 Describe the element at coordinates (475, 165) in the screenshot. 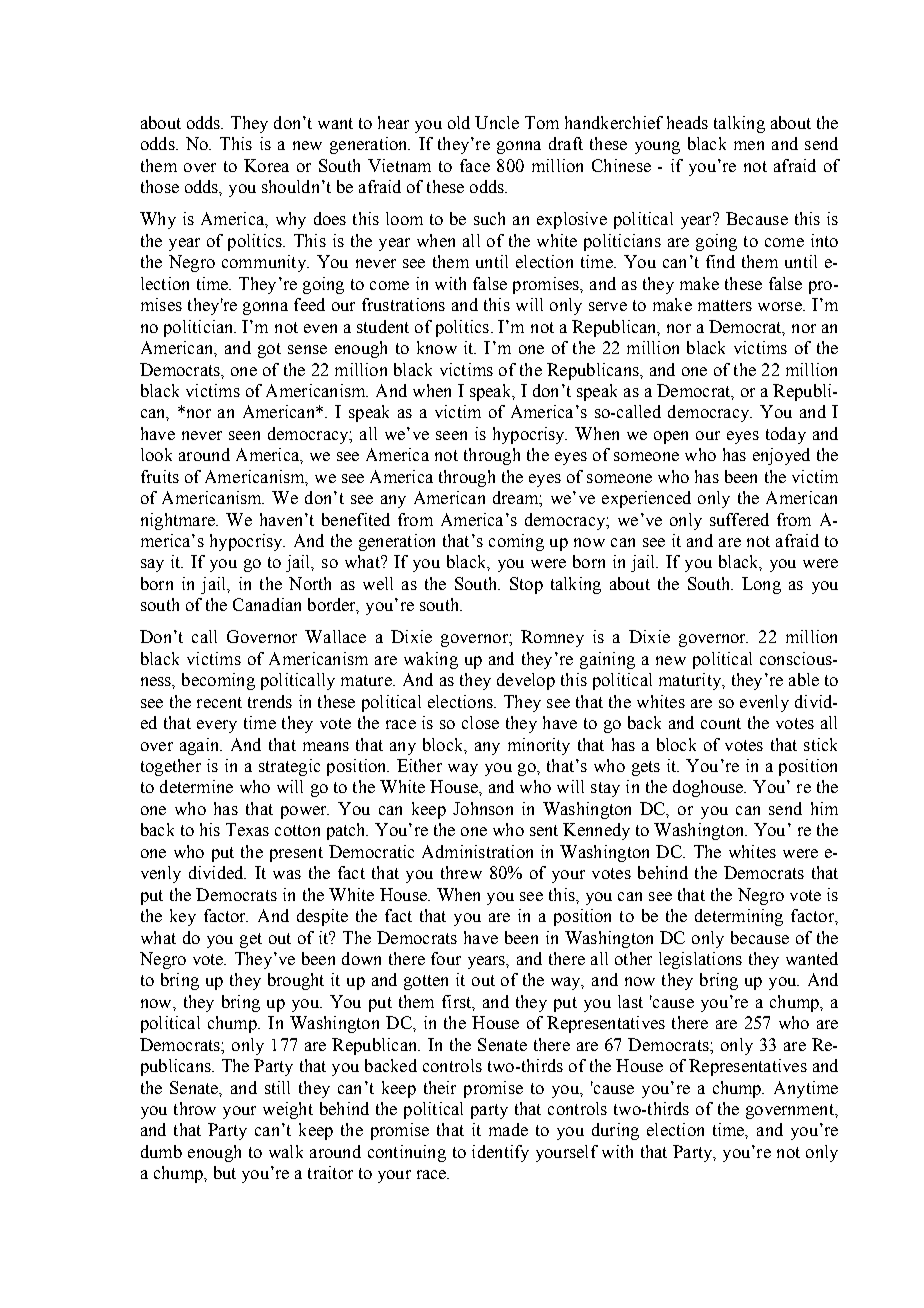

I see `face` at that location.
